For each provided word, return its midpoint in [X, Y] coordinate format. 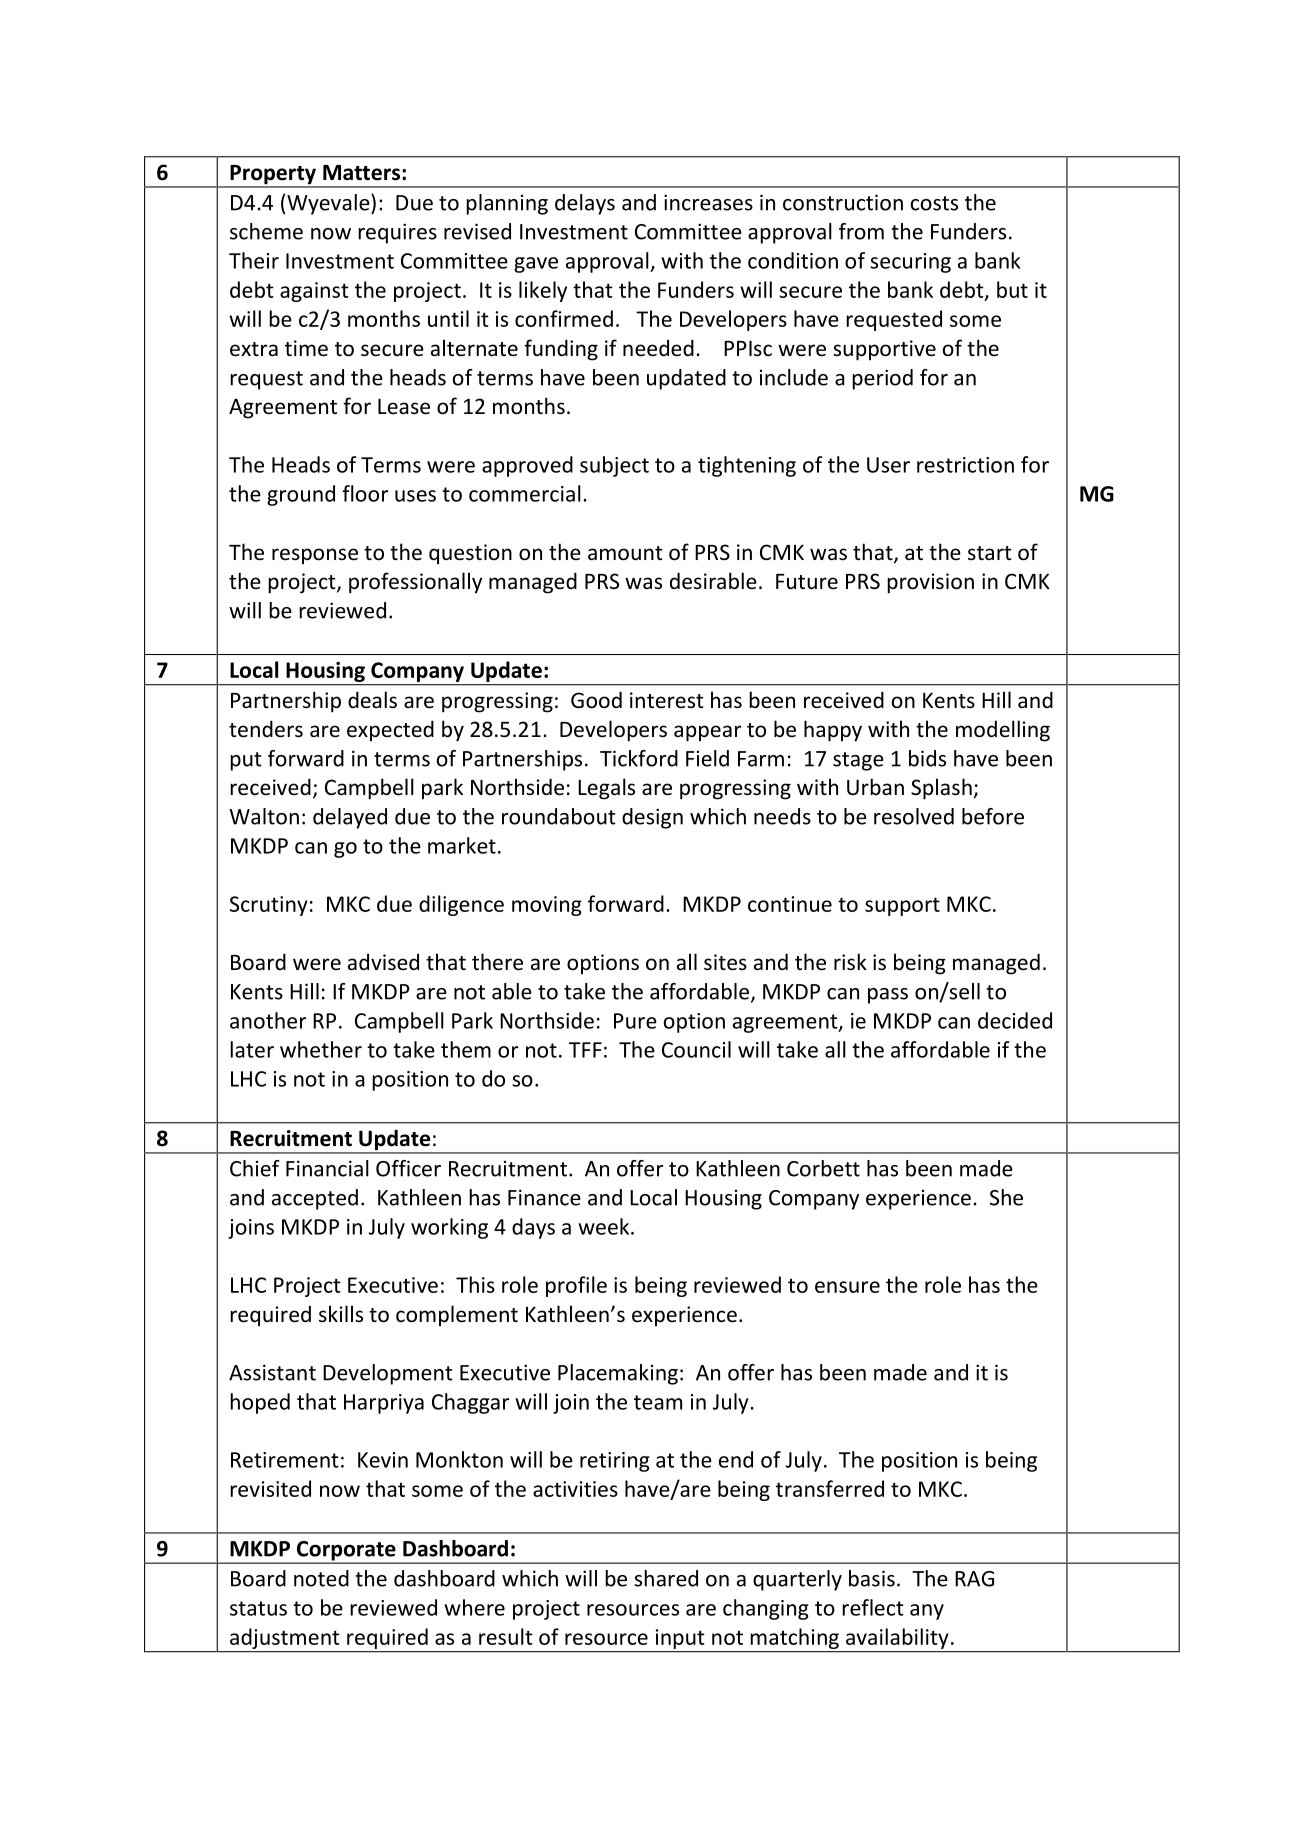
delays [585, 204]
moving [547, 906]
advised [383, 962]
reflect [873, 1607]
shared [666, 1578]
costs [934, 203]
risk [850, 962]
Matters [361, 173]
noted [321, 1578]
